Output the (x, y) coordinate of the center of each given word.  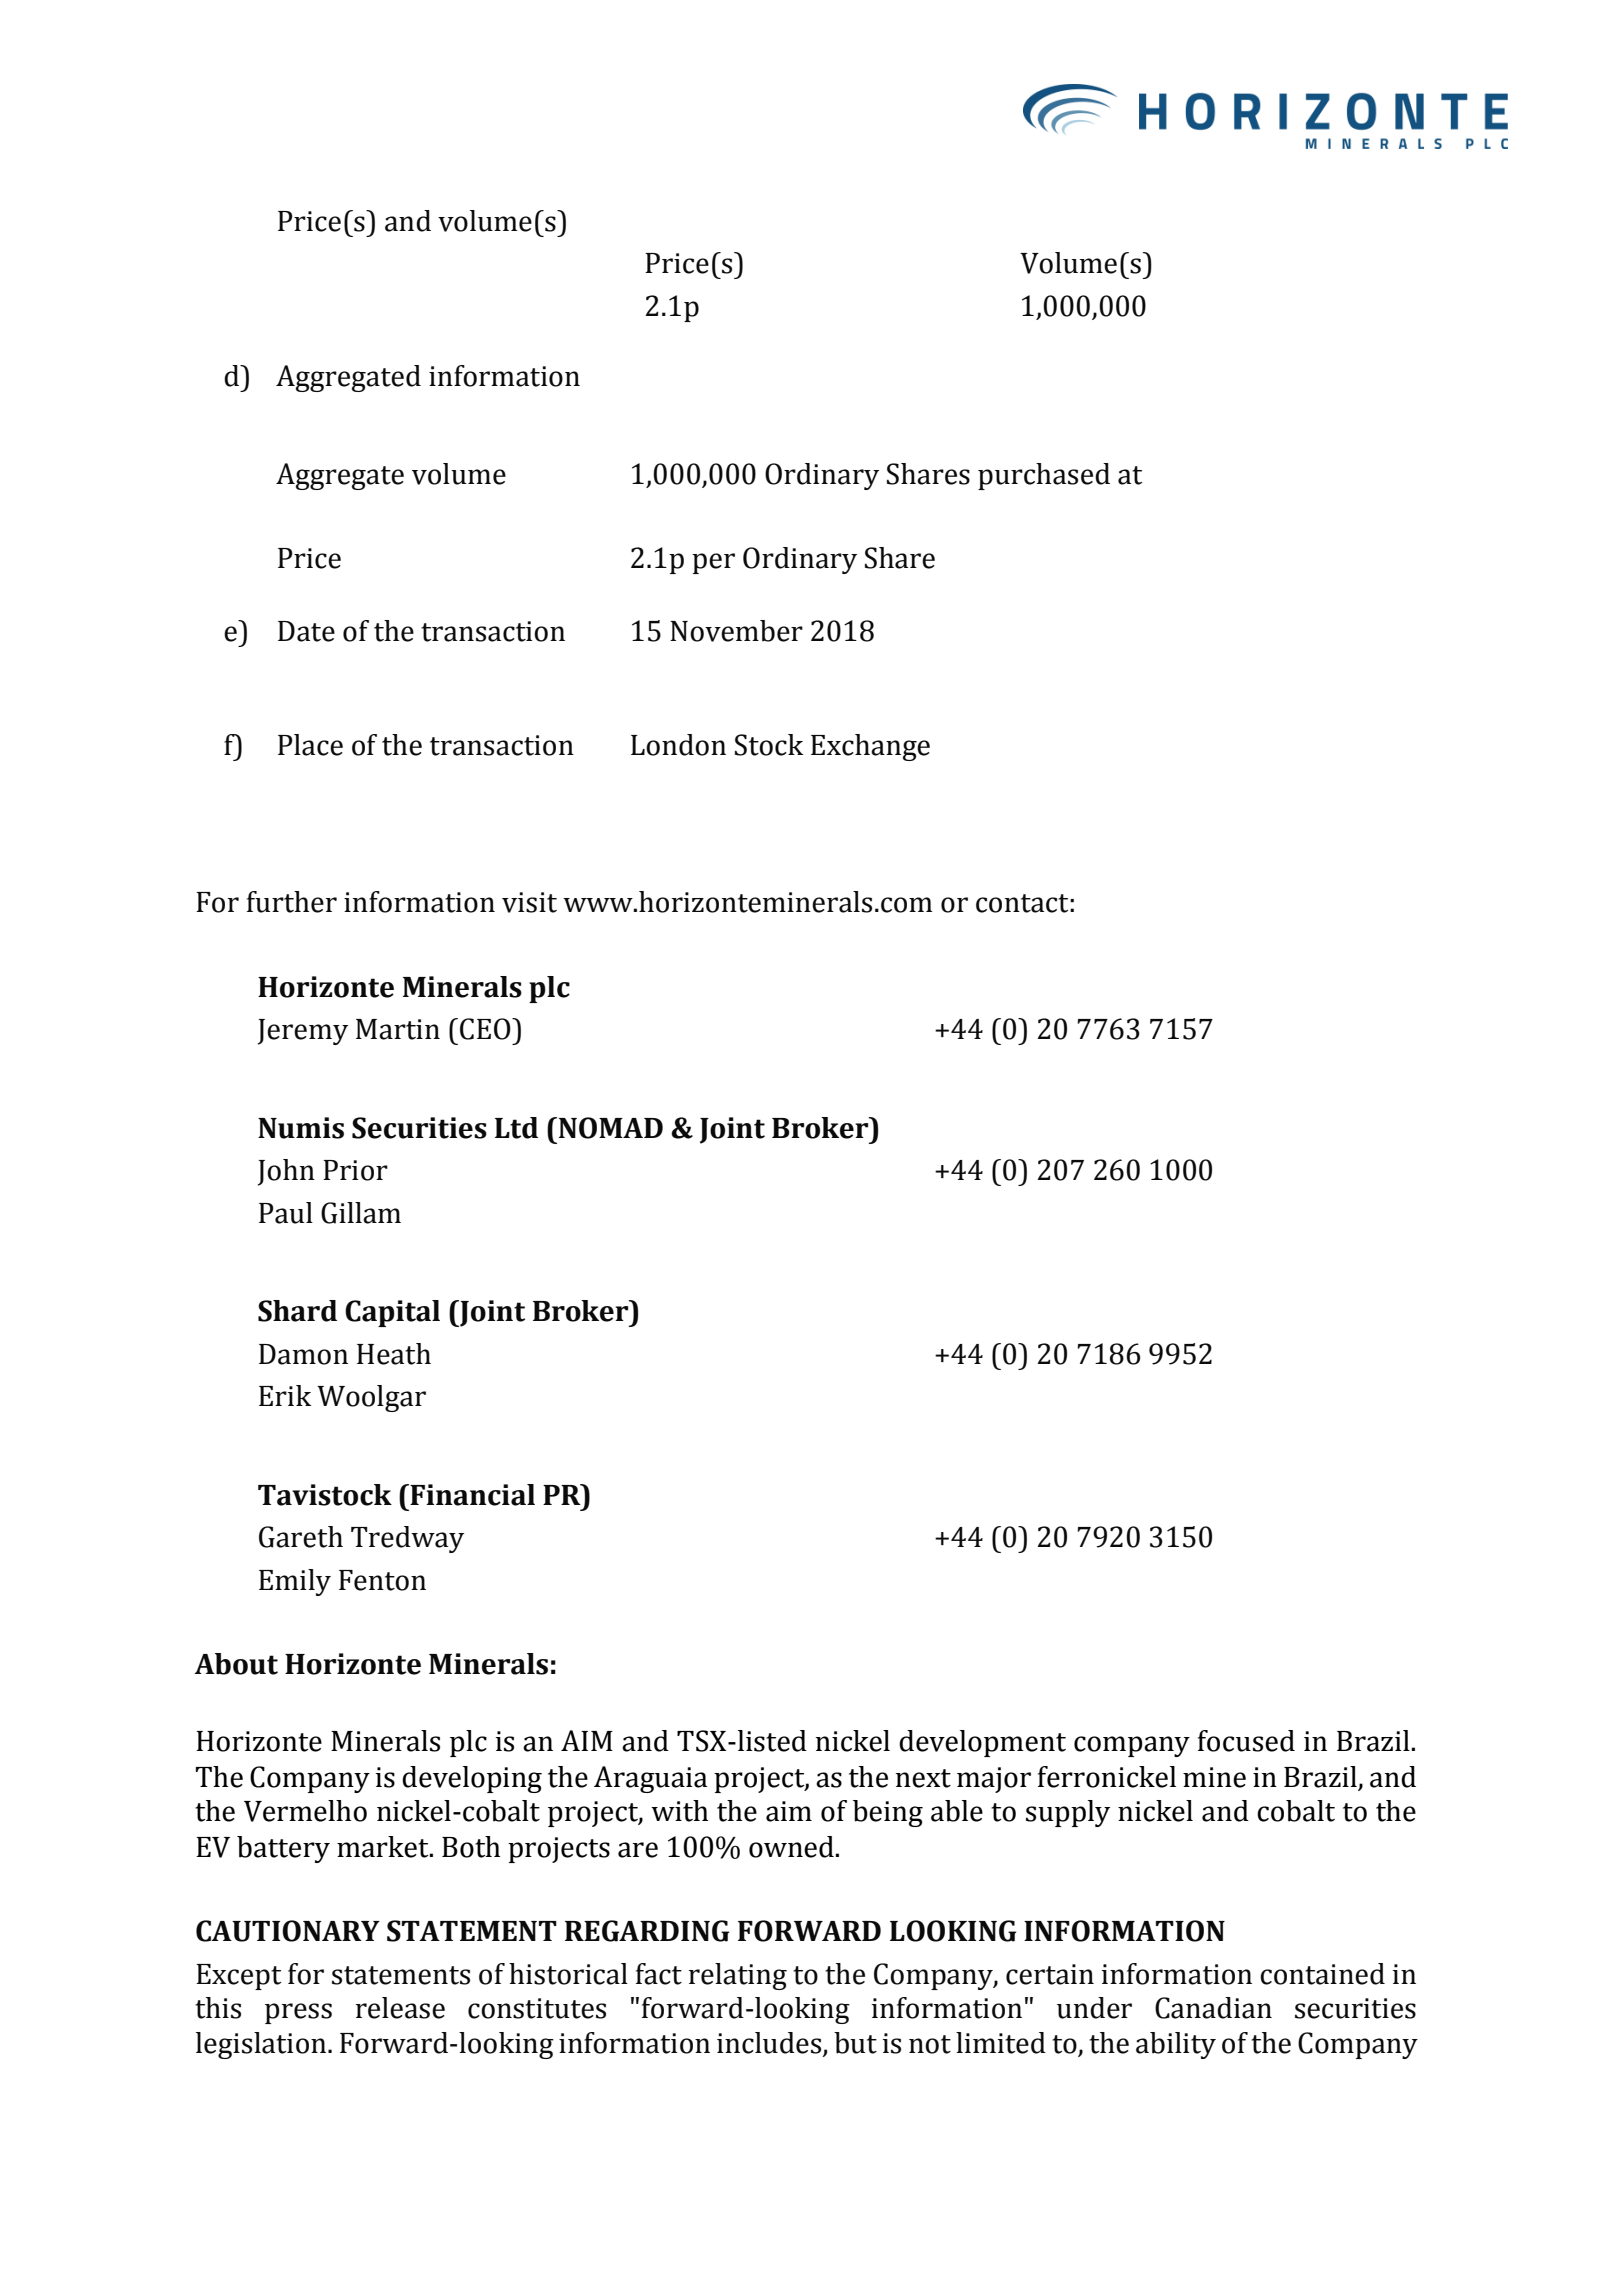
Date (306, 631)
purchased (1044, 476)
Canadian (1213, 2008)
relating (738, 1976)
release (400, 2008)
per (713, 563)
